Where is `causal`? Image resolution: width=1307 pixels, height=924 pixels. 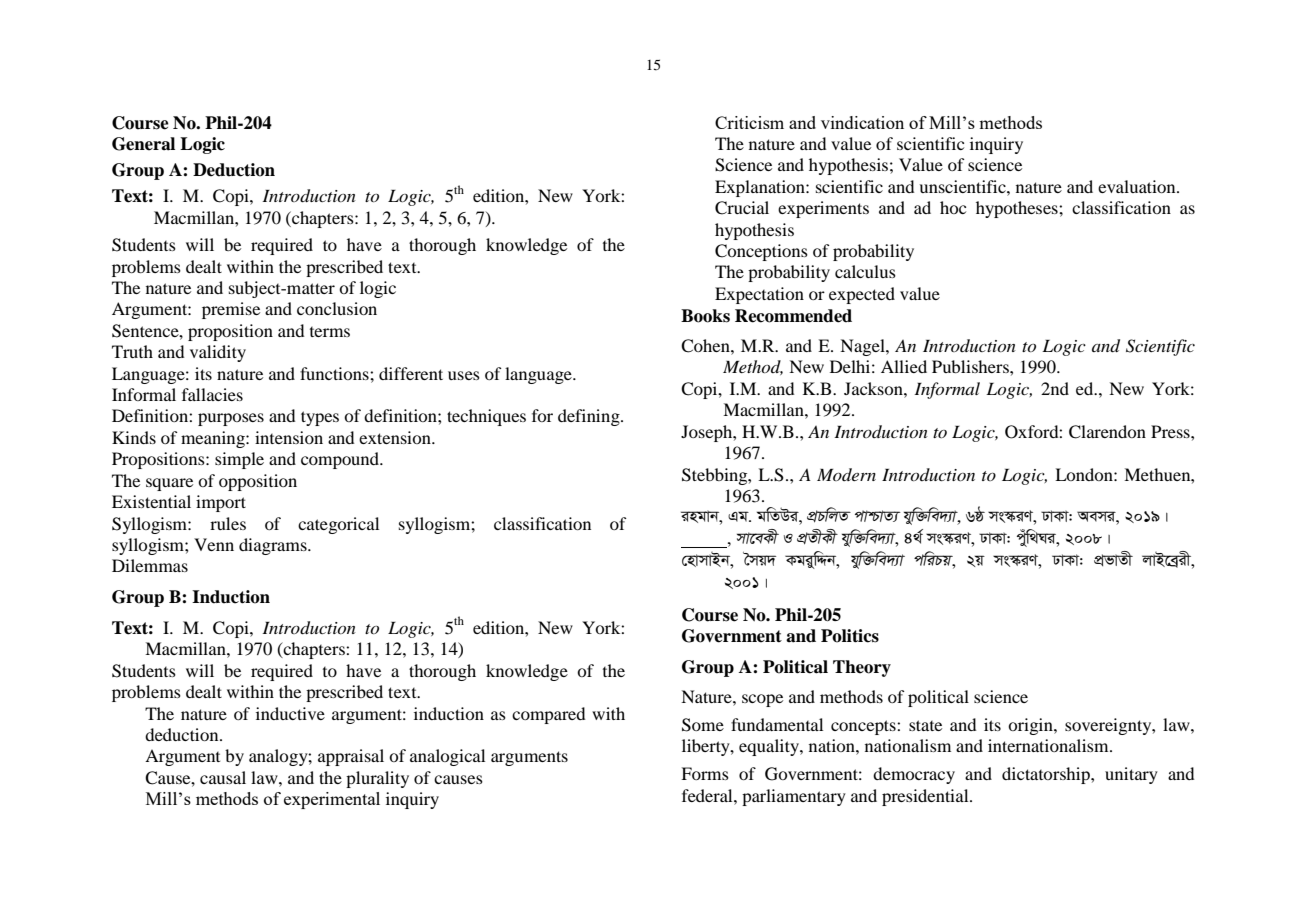
causal is located at coordinates (223, 777).
